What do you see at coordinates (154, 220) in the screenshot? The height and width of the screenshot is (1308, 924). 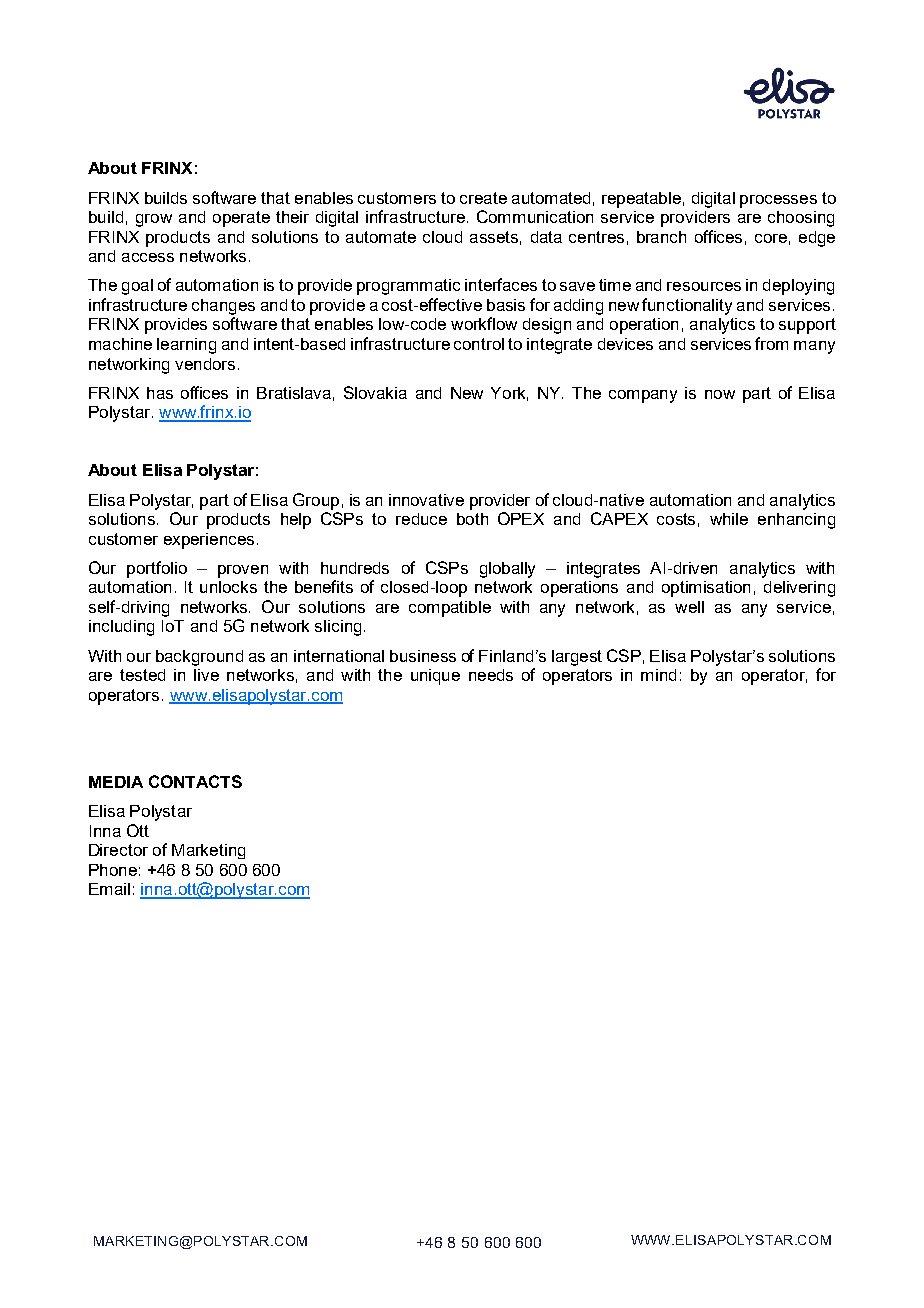 I see `grow` at bounding box center [154, 220].
